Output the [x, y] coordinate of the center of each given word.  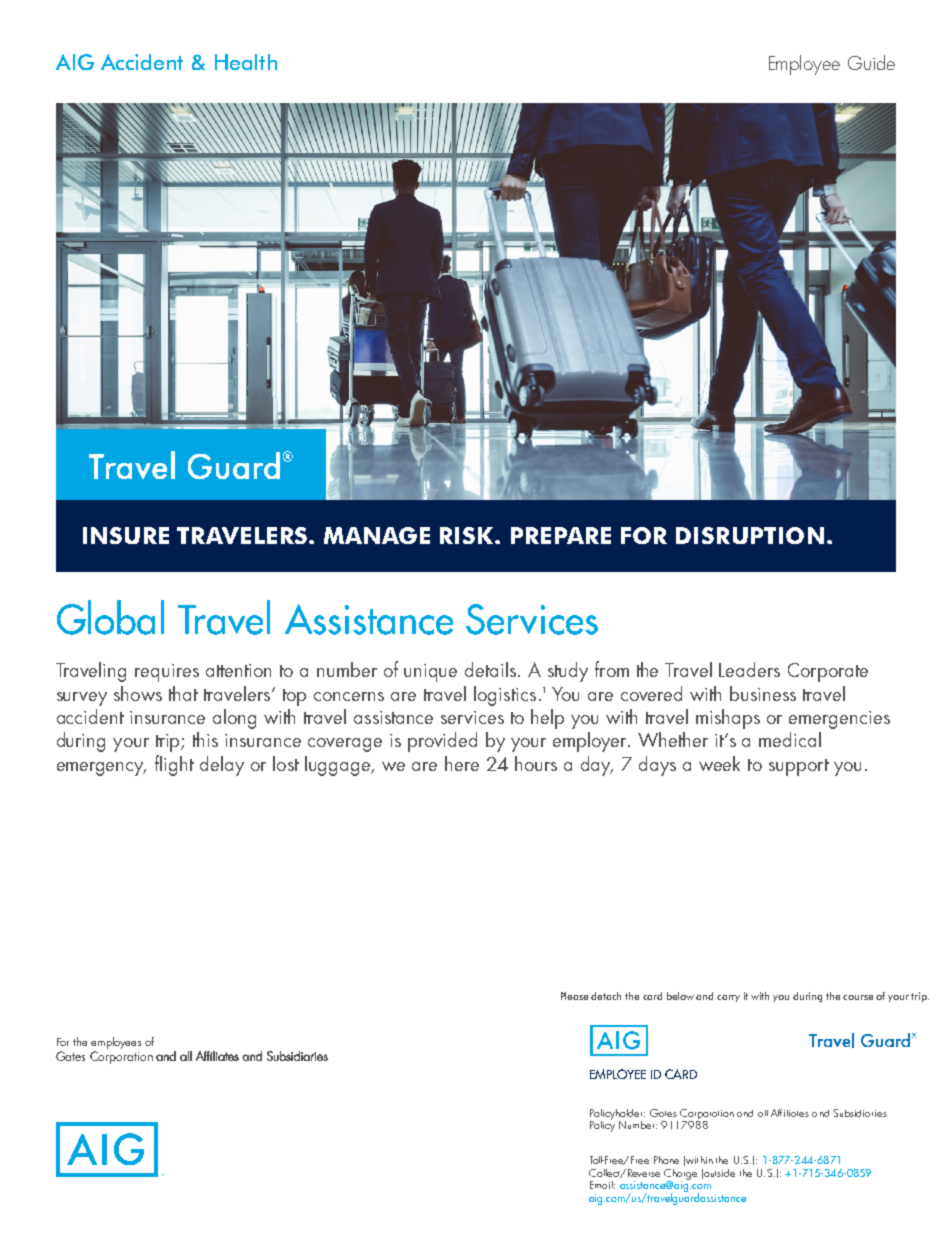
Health [246, 62]
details [490, 669]
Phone [666, 1160]
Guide [871, 62]
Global [110, 617]
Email [602, 1185]
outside [719, 1173]
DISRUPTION [750, 535]
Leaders [749, 669]
